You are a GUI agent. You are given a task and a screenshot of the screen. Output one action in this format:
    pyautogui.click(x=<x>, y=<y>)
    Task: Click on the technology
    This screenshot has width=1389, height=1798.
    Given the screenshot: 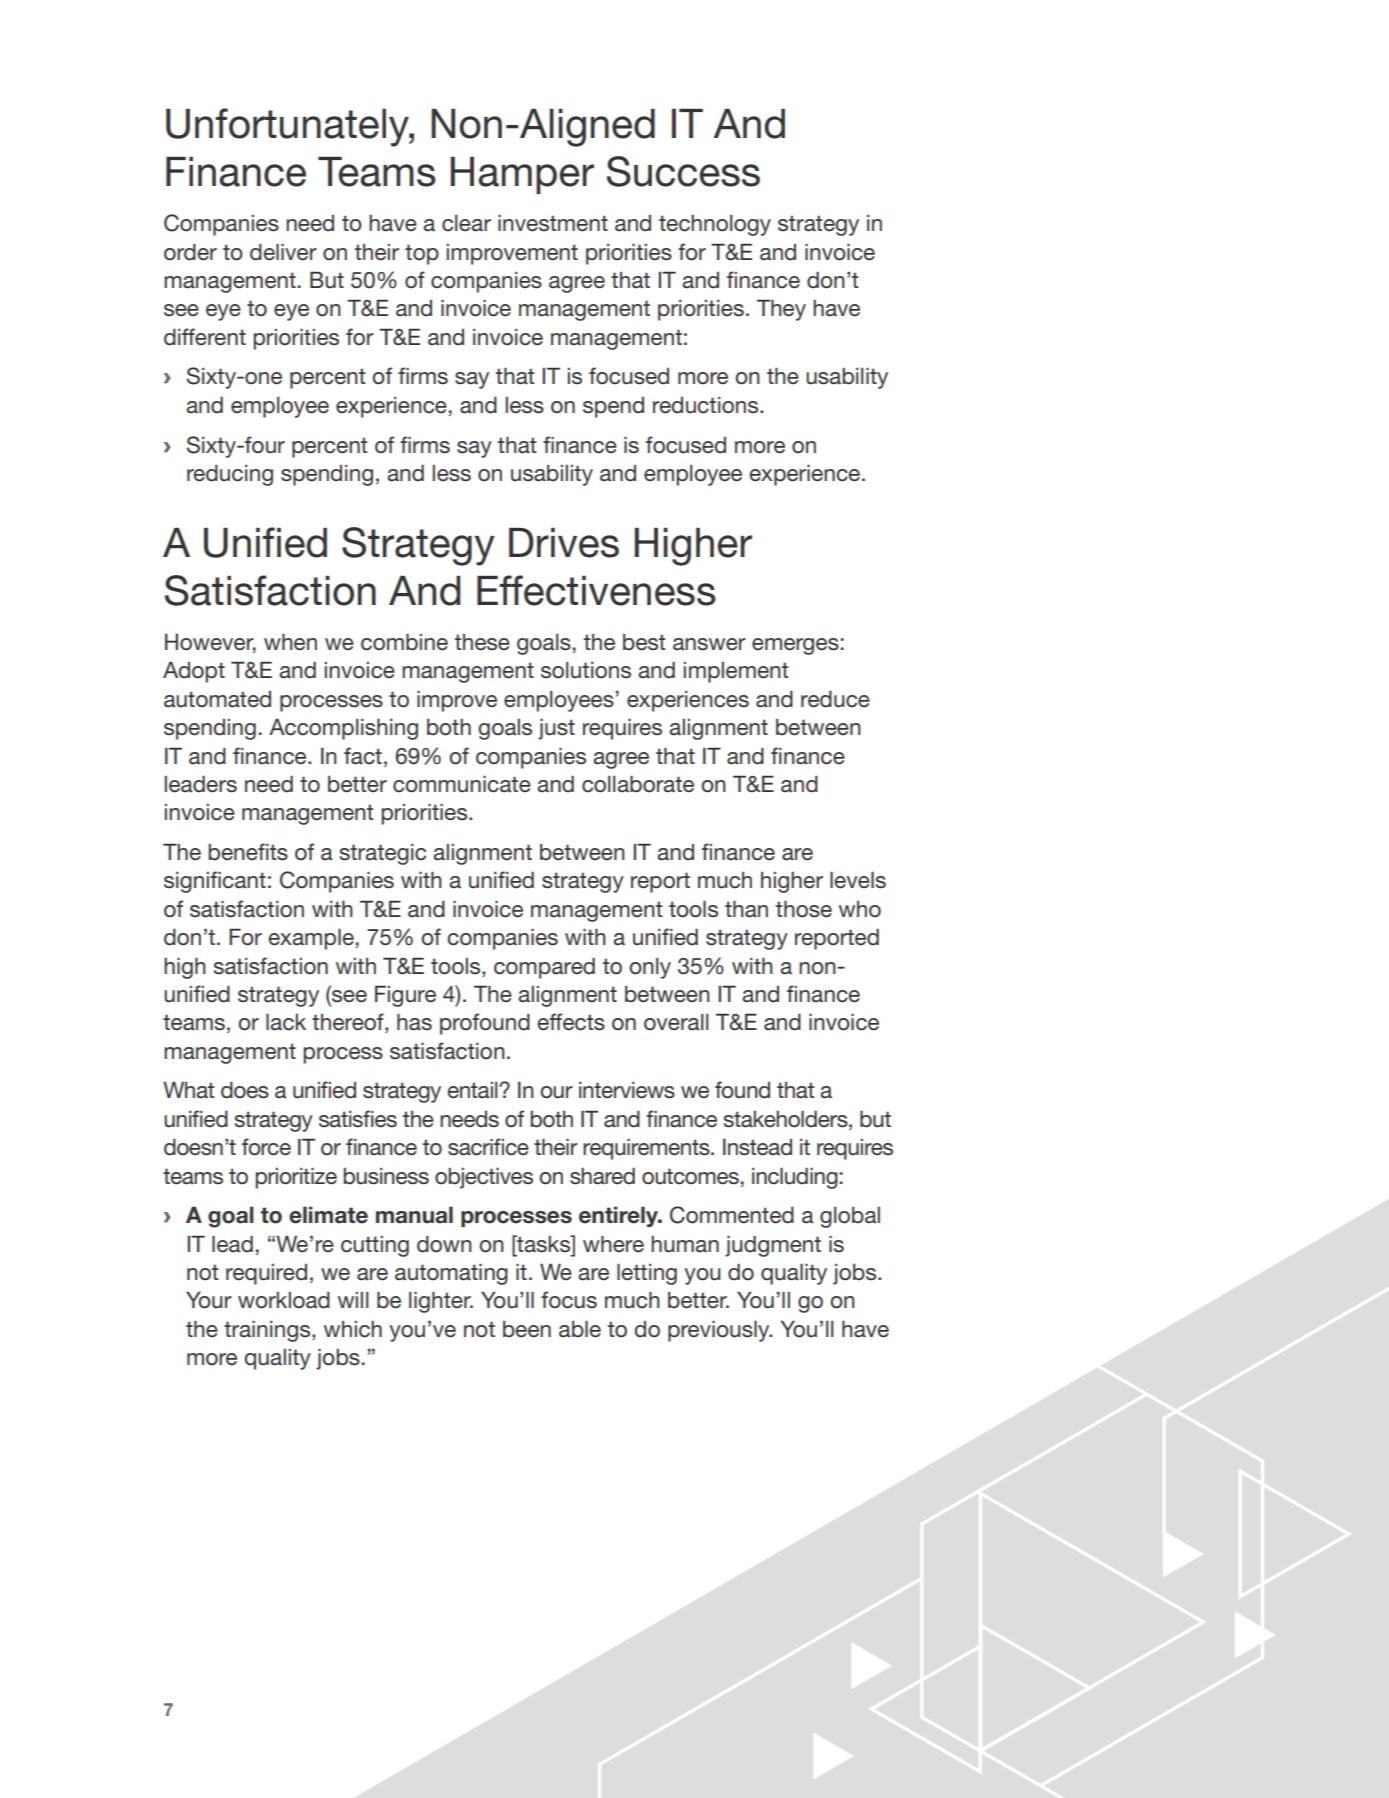 What is the action you would take?
    pyautogui.click(x=715, y=225)
